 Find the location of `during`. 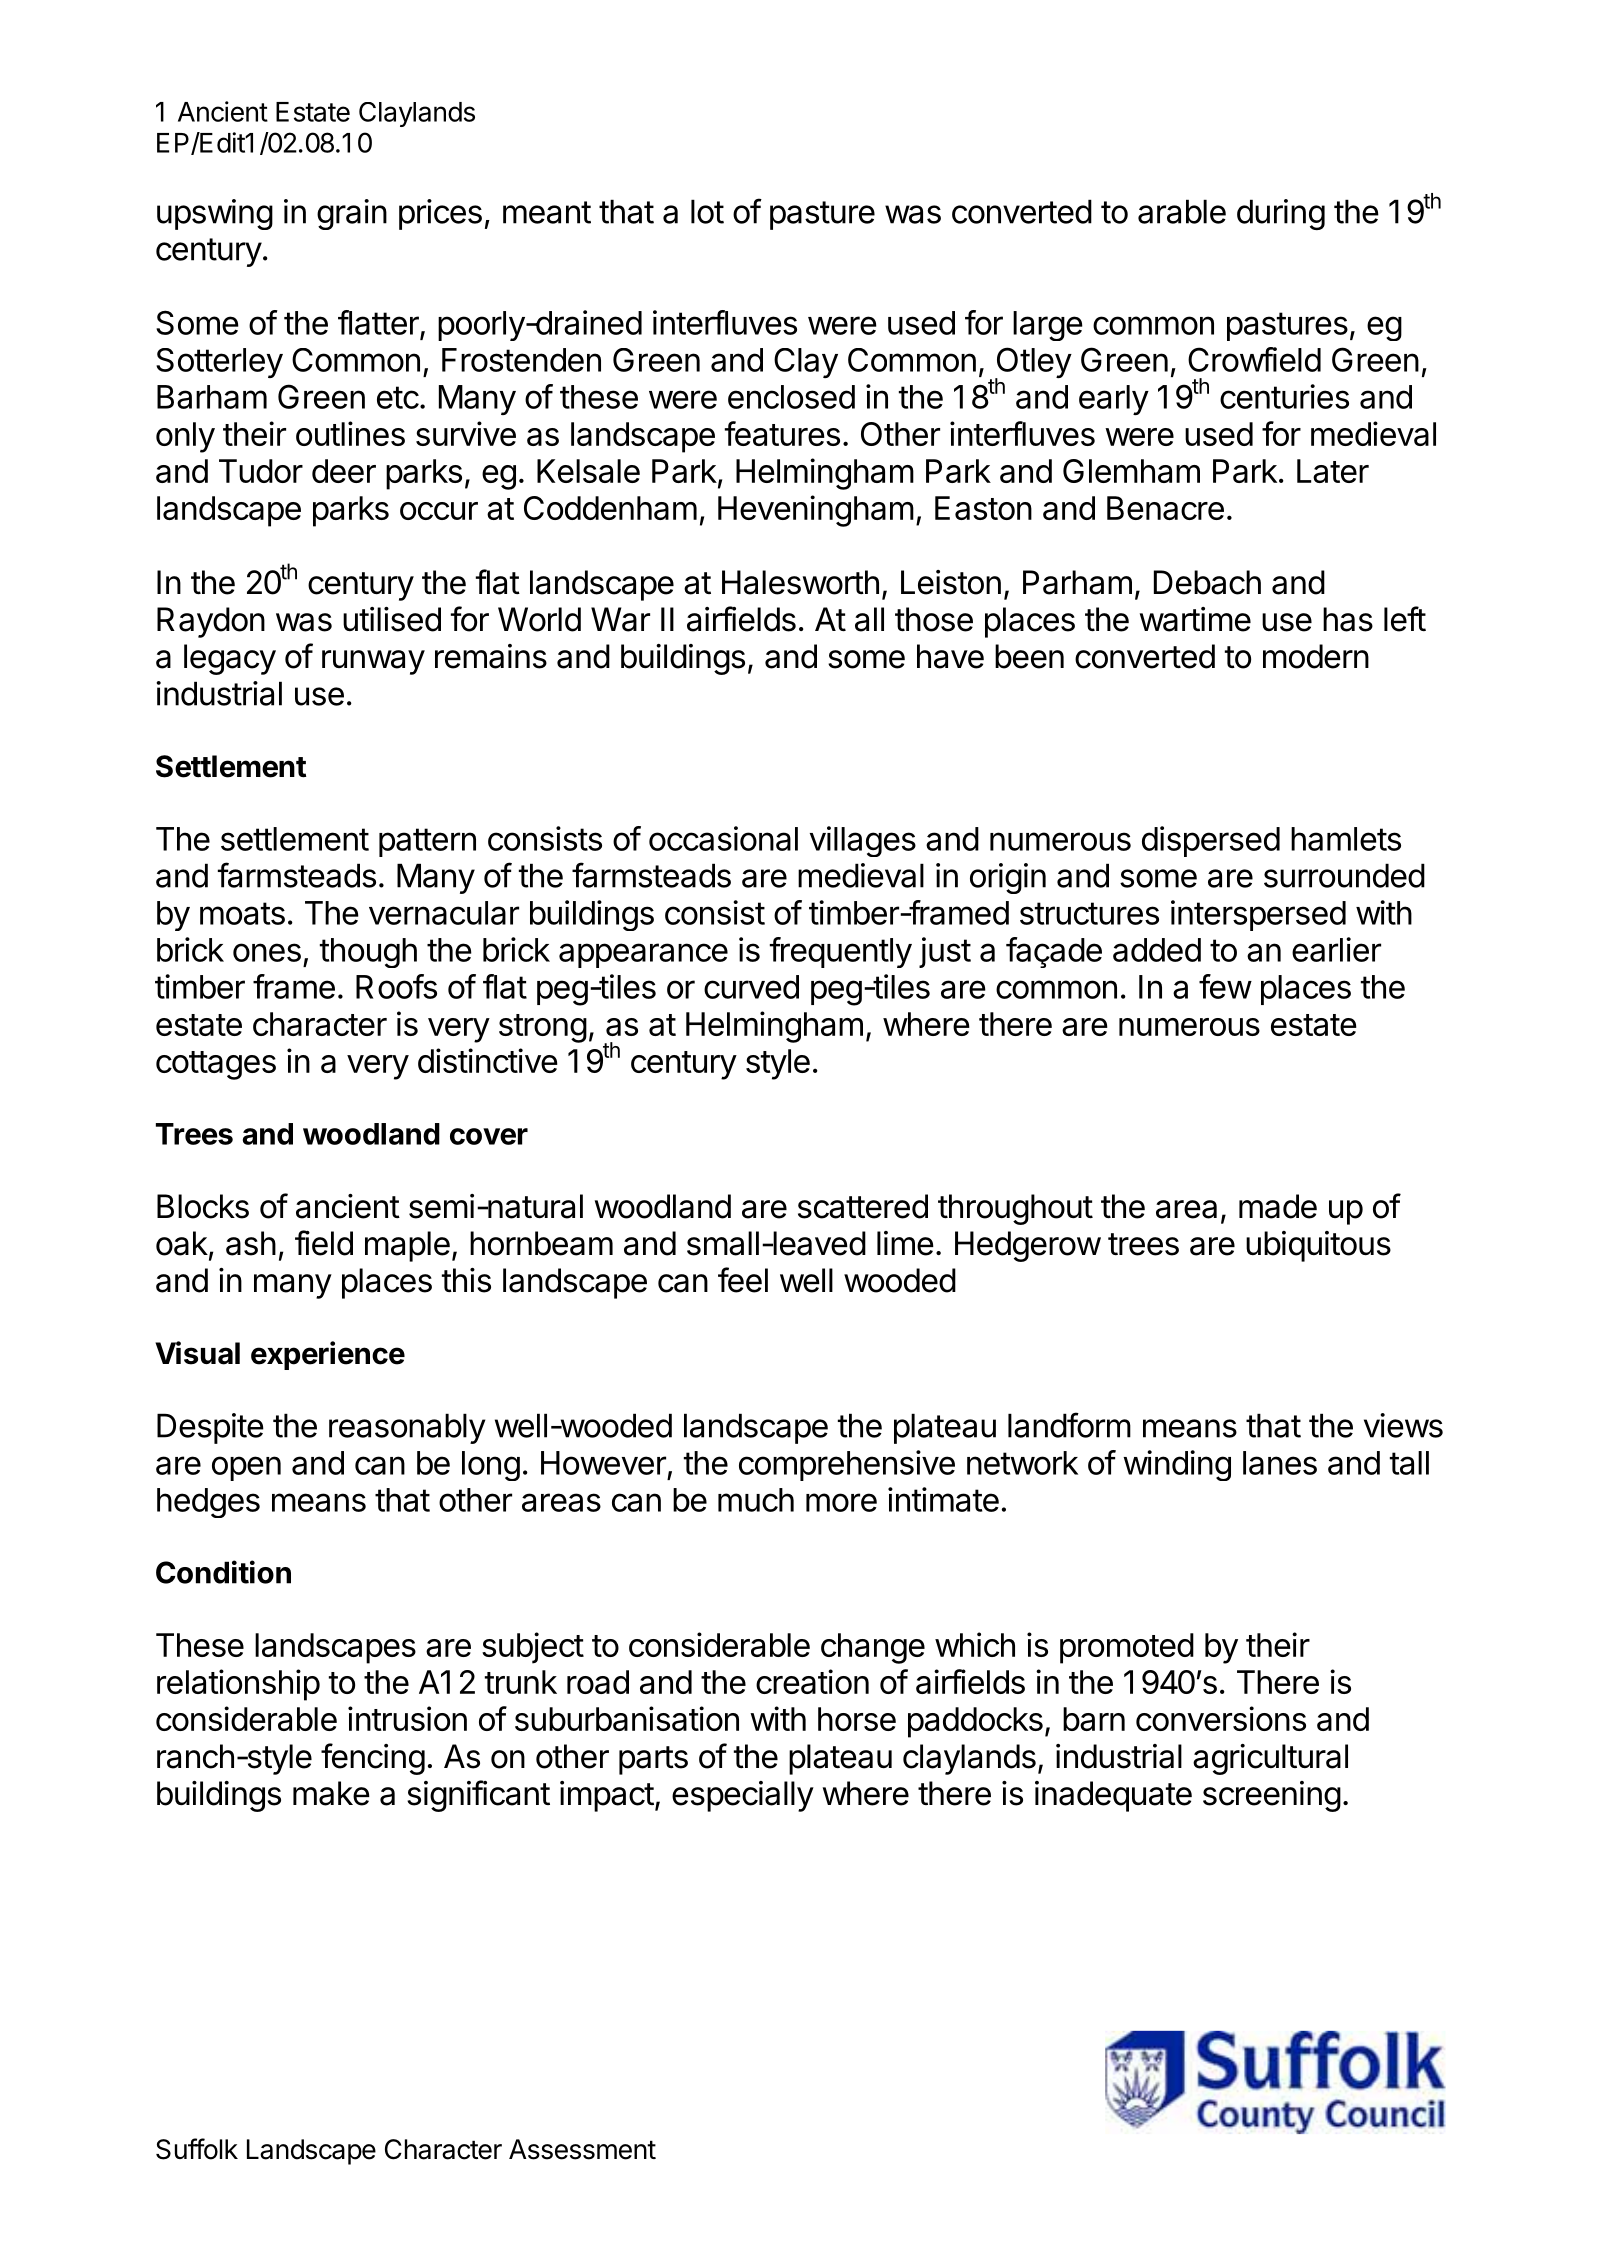

during is located at coordinates (1281, 214).
